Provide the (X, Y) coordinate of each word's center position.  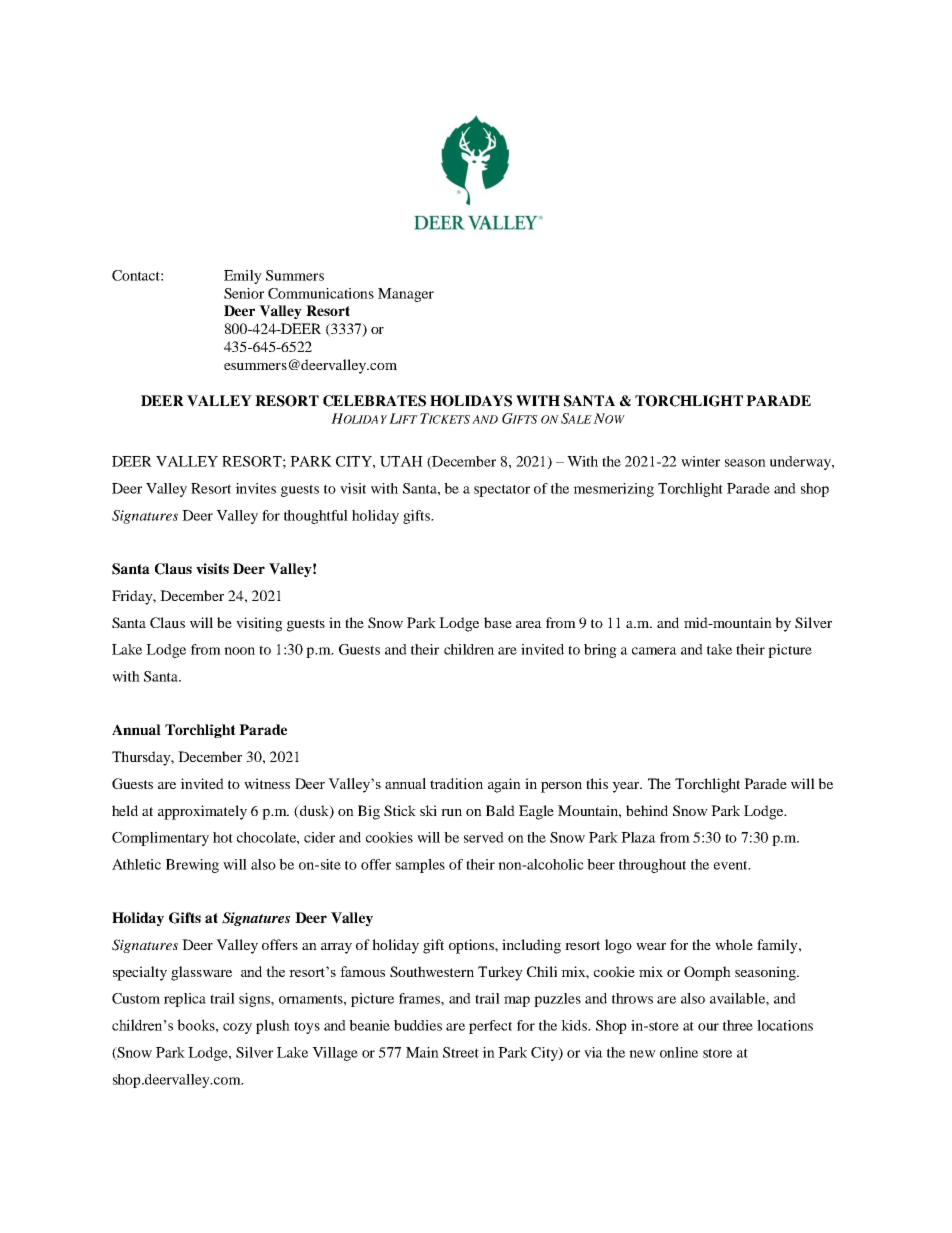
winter (700, 461)
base (498, 622)
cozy (237, 1028)
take (719, 649)
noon (239, 651)
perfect (490, 1027)
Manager (406, 295)
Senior (244, 293)
